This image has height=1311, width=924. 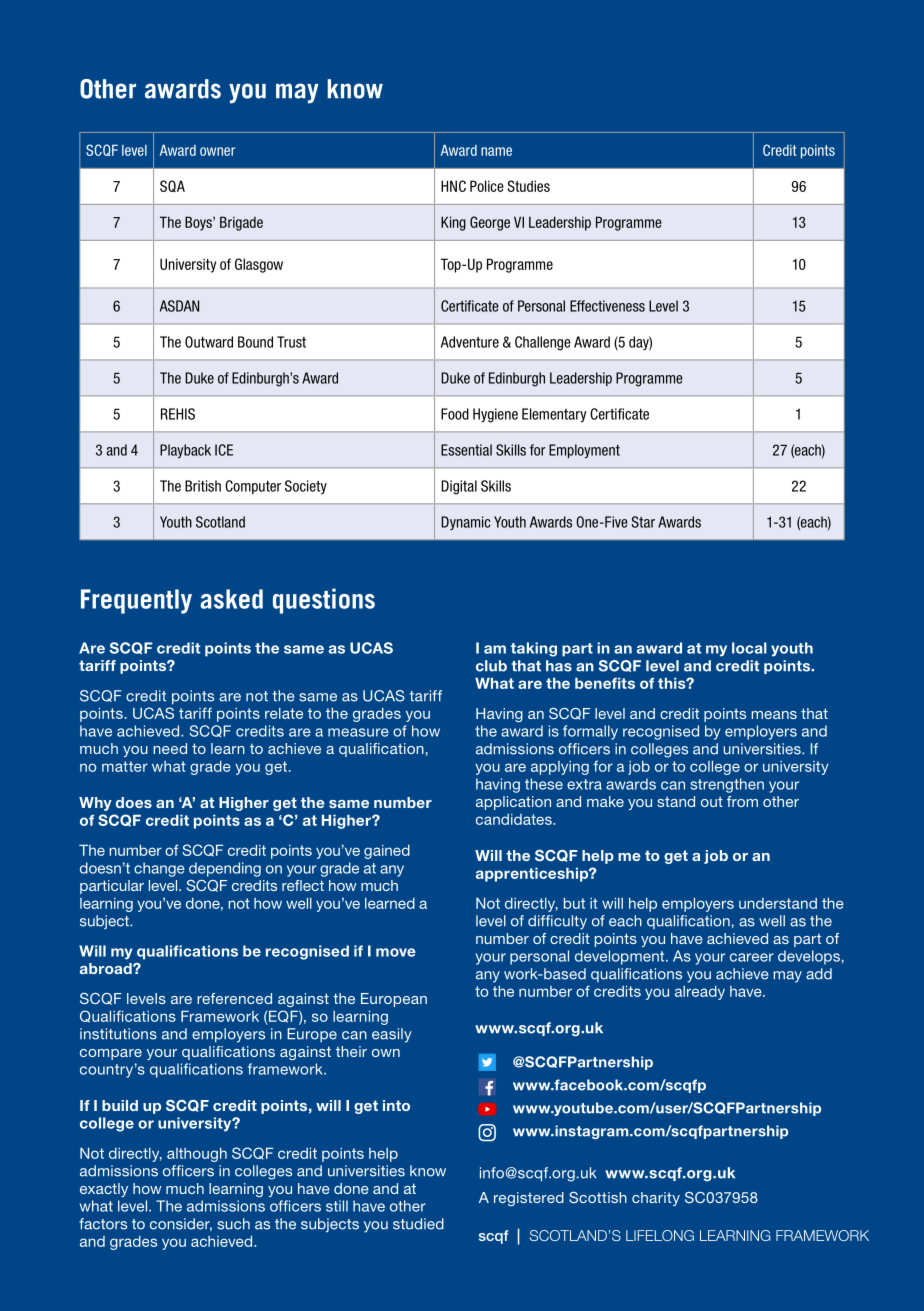 I want to click on although, so click(x=197, y=1154).
